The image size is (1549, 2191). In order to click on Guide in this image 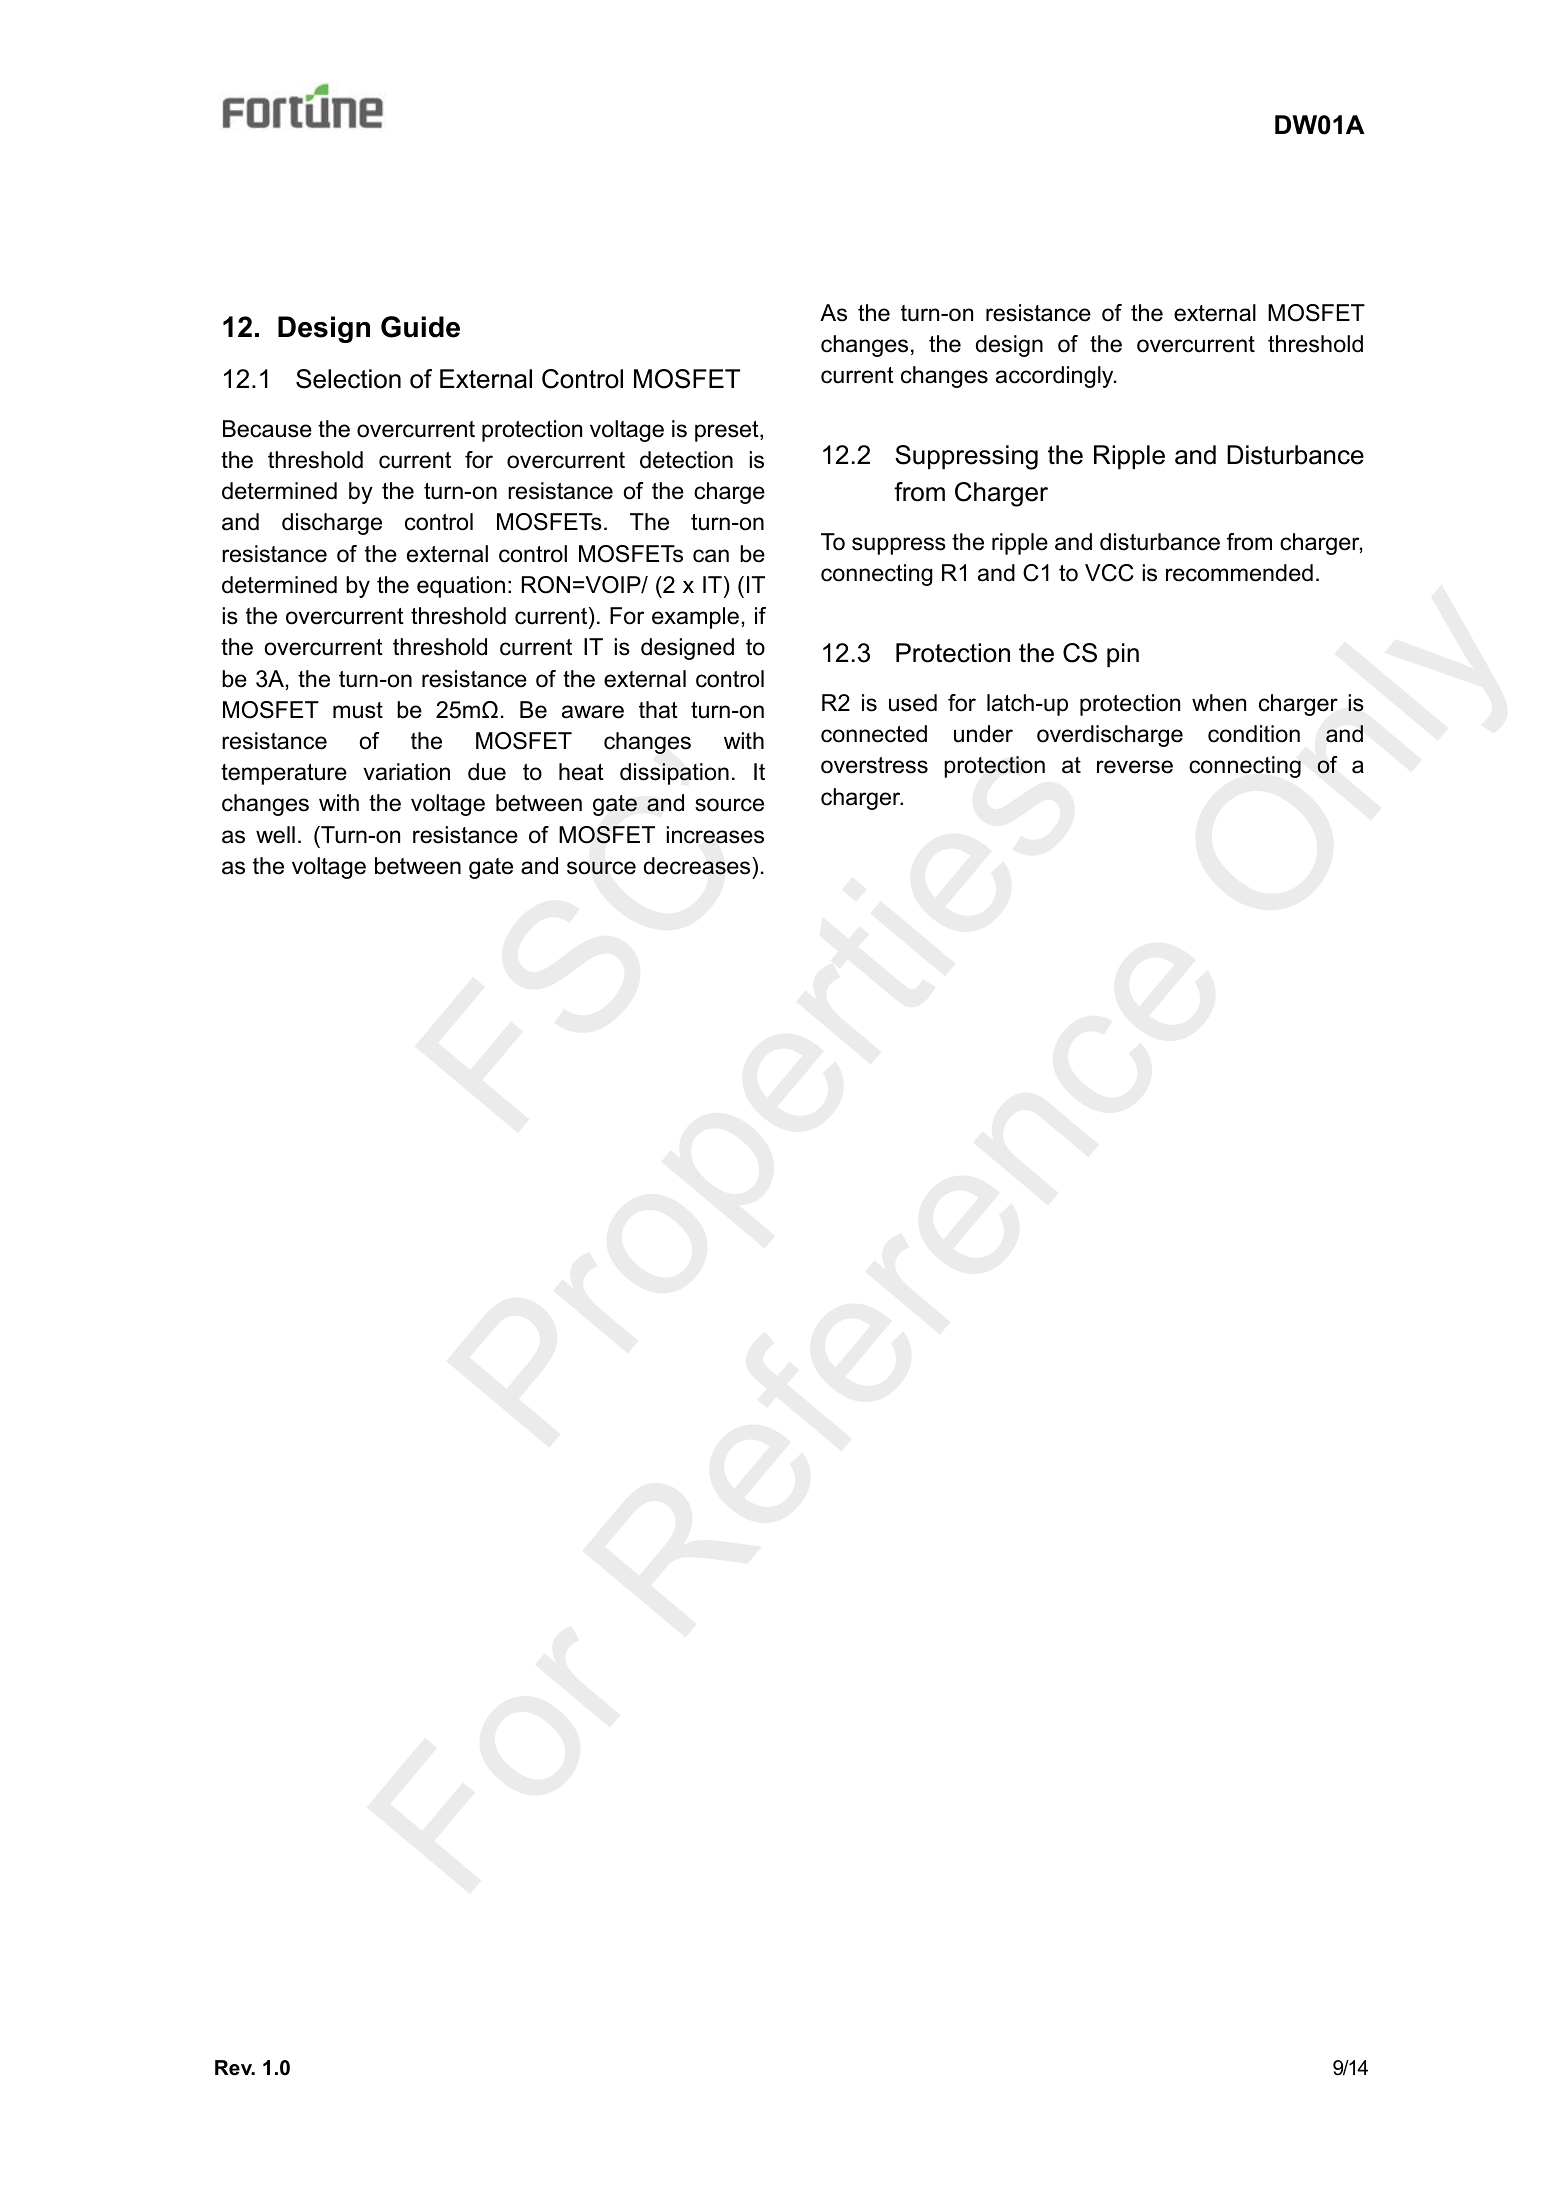, I will do `click(420, 327)`.
